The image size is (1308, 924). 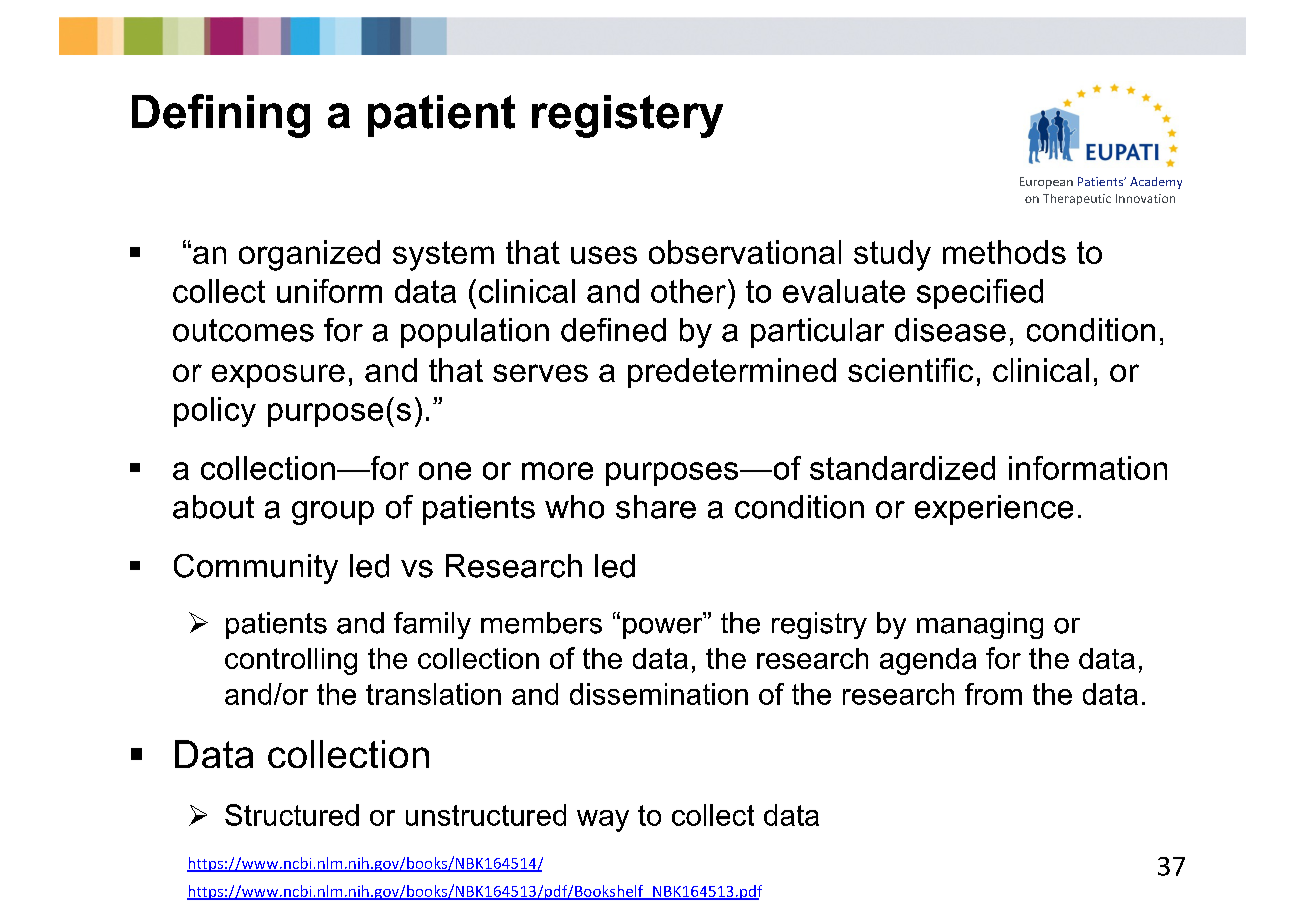 What do you see at coordinates (950, 330) in the screenshot?
I see `disease` at bounding box center [950, 330].
